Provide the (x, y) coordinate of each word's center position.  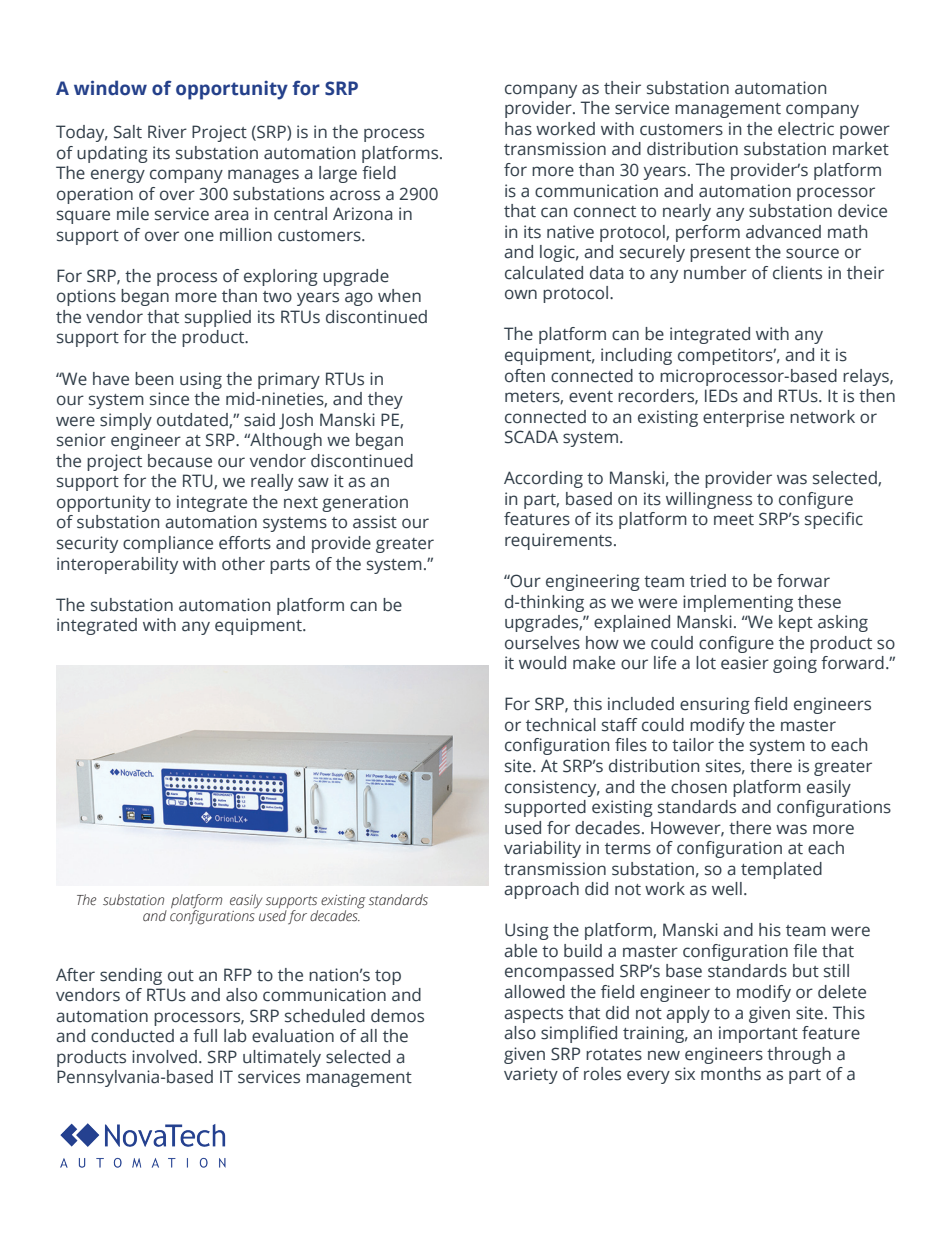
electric (806, 129)
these (819, 602)
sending (131, 976)
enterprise (743, 418)
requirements (558, 541)
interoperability (117, 565)
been (154, 379)
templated (781, 870)
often (525, 376)
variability (542, 849)
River (167, 132)
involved (164, 1057)
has (518, 129)
